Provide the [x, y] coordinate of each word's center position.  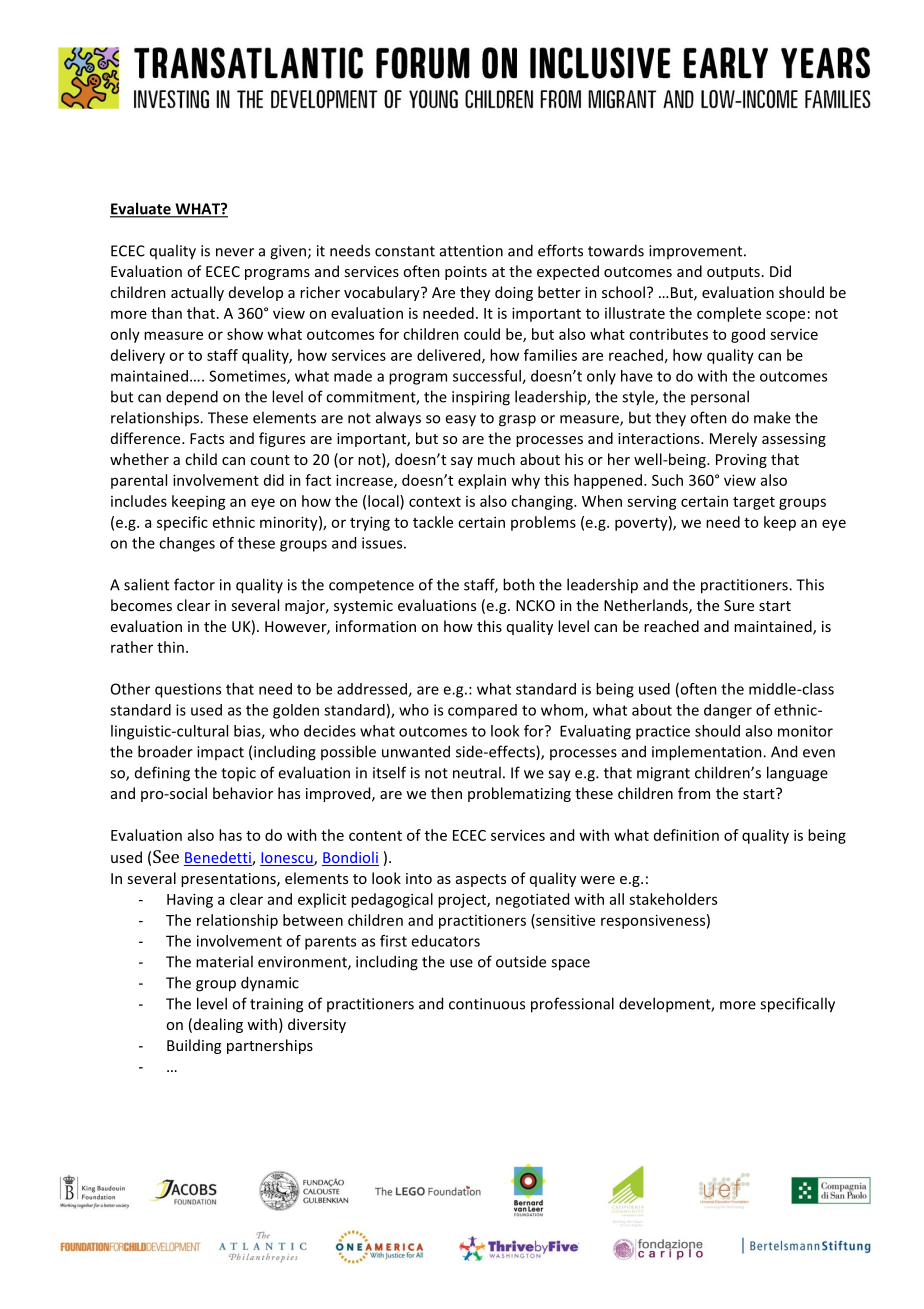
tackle [433, 522]
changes [187, 544]
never [235, 252]
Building [194, 1046]
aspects [481, 880]
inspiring [481, 398]
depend [192, 398]
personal [720, 397]
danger [728, 711]
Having [190, 900]
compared [482, 711]
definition [686, 835]
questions [188, 690]
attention [471, 251]
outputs [733, 273]
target [754, 503]
